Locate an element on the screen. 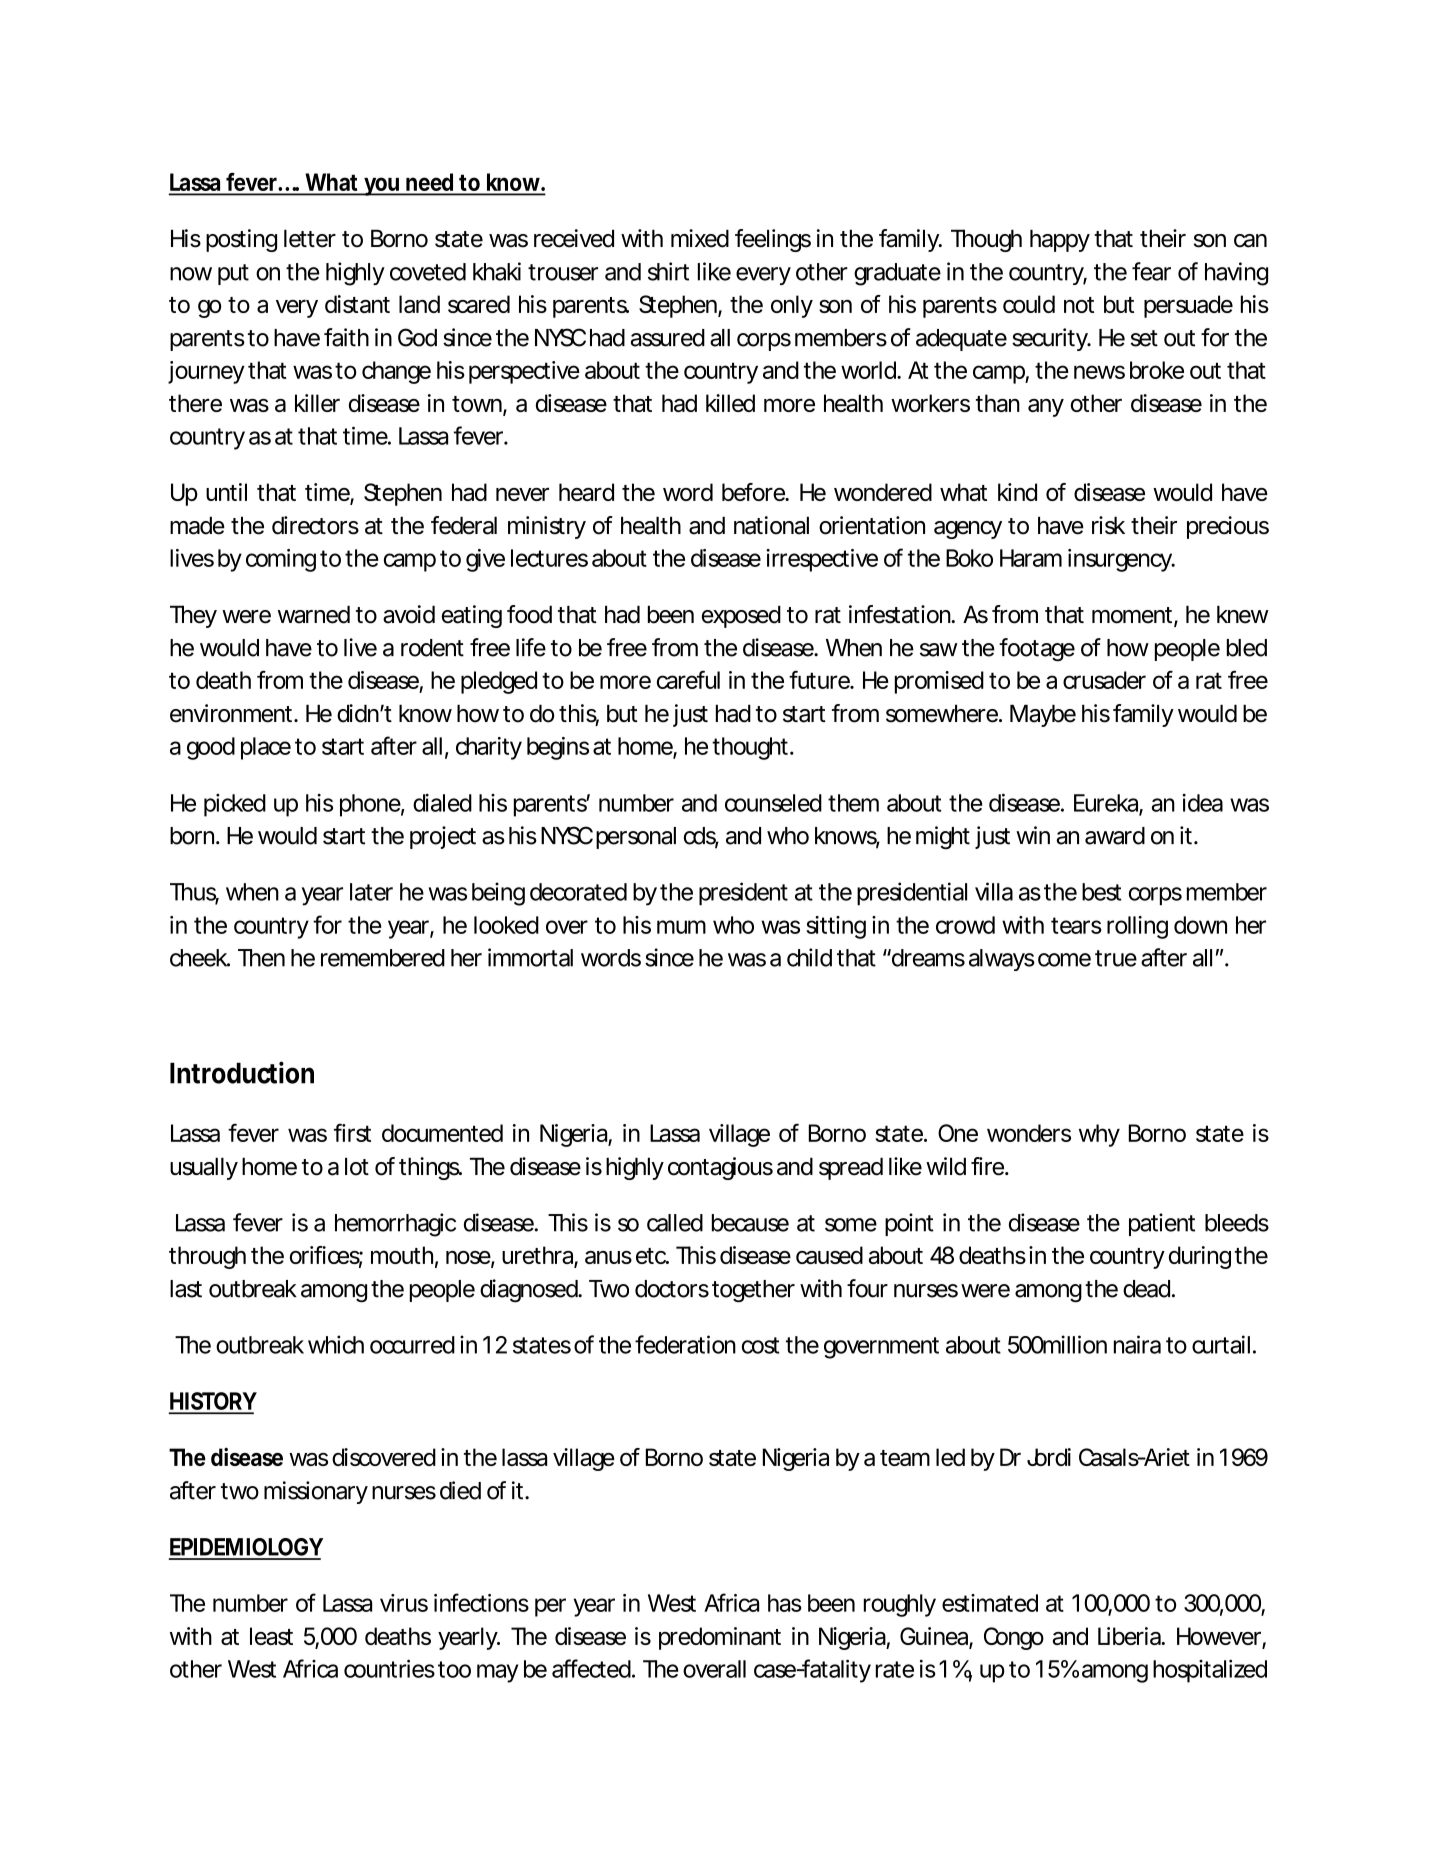  predominant is located at coordinates (720, 1638).
